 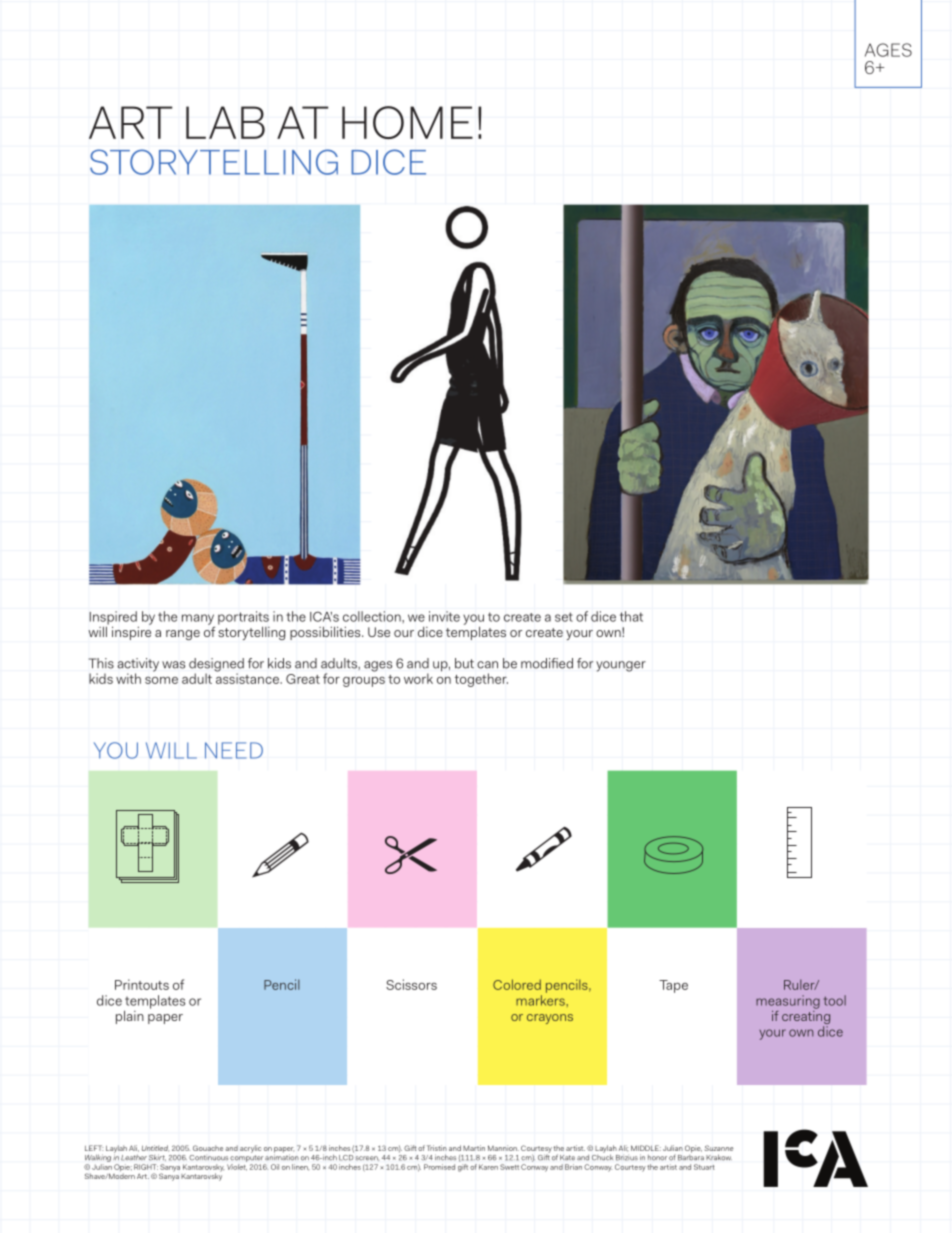 What do you see at coordinates (517, 984) in the screenshot?
I see `Colored` at bounding box center [517, 984].
